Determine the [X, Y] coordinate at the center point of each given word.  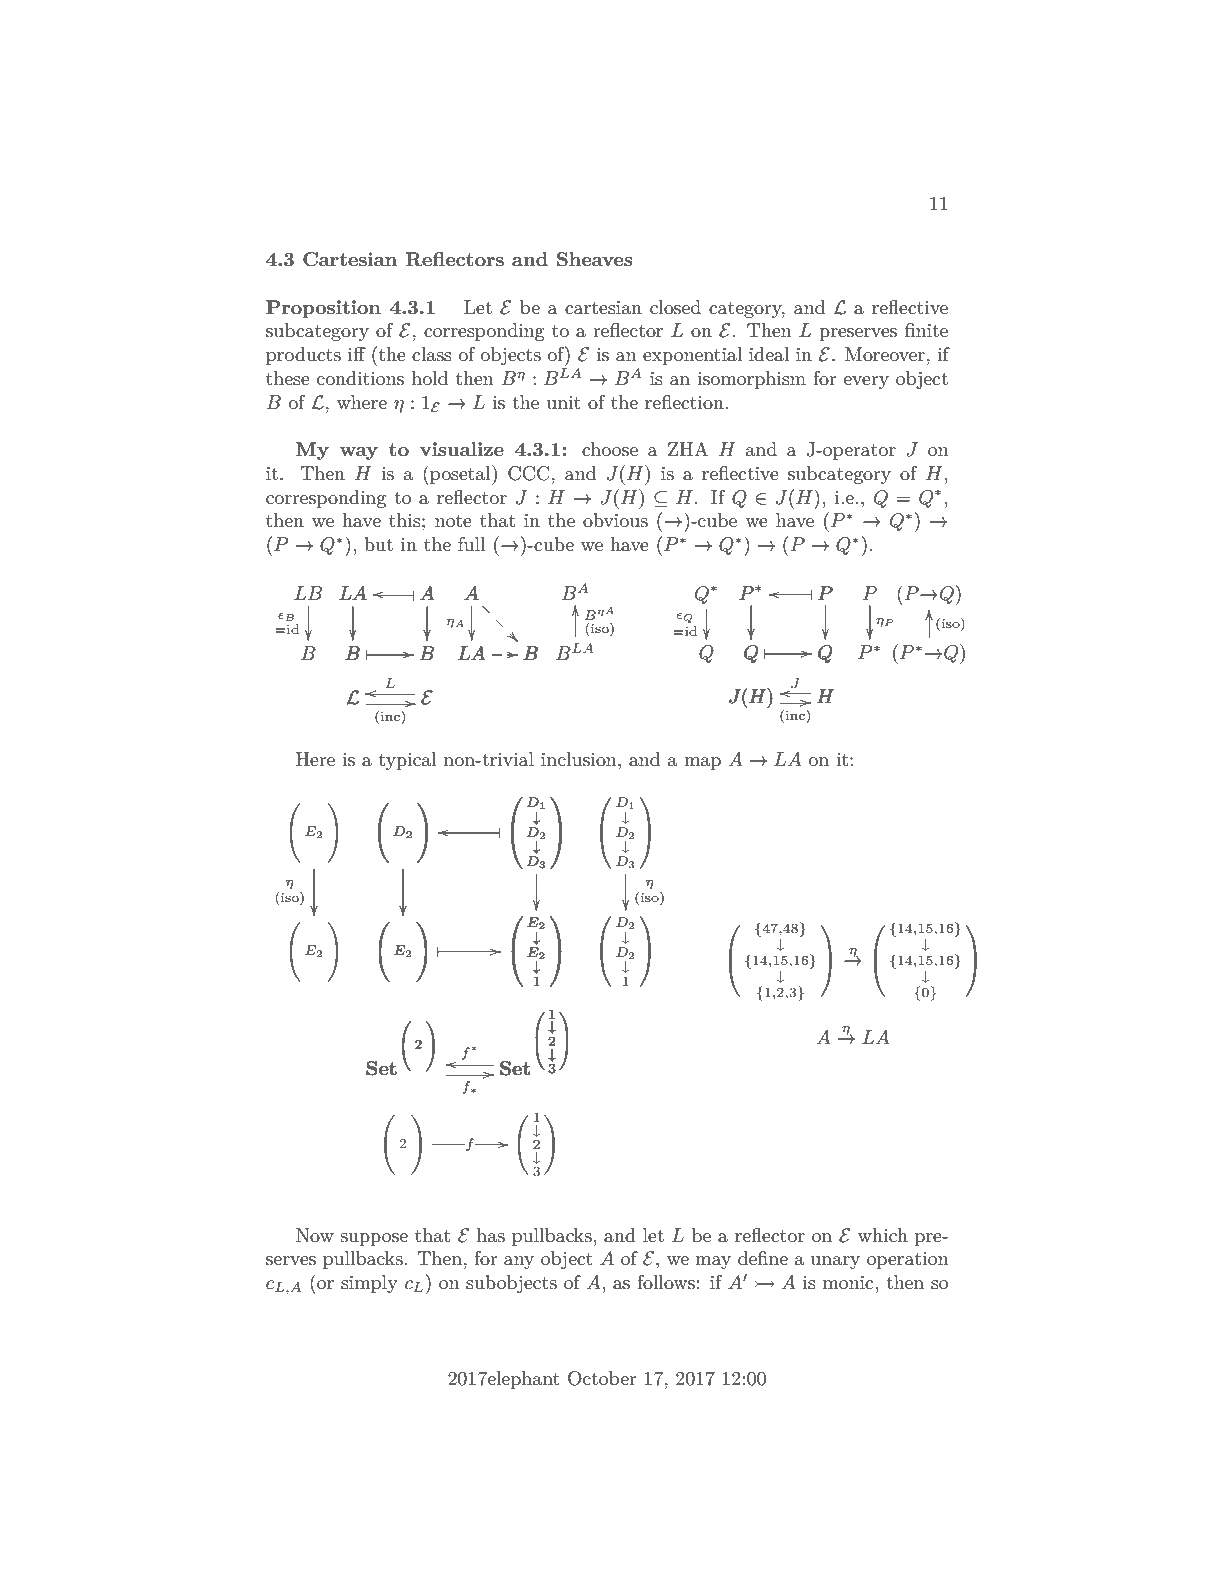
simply [369, 1284]
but [378, 544]
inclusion [580, 759]
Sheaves [595, 259]
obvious [615, 520]
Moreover [885, 354]
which [883, 1235]
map [702, 763]
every [866, 382]
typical [408, 761]
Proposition [323, 309]
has [491, 1235]
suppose [374, 1239]
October [602, 1378]
